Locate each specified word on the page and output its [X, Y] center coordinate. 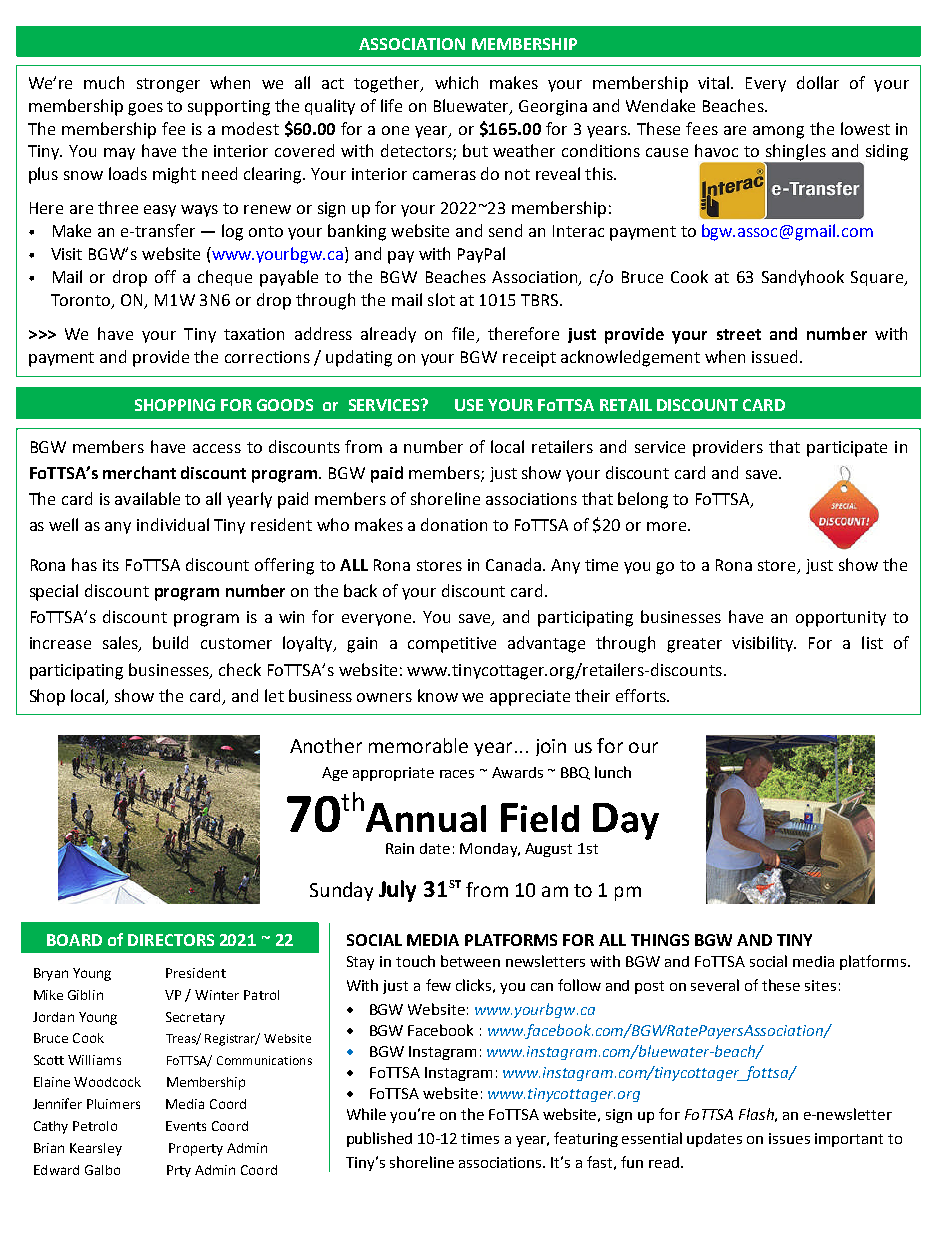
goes [145, 109]
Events [186, 1126]
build [170, 642]
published [379, 1139]
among [778, 132]
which [456, 82]
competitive [452, 645]
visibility [764, 644]
